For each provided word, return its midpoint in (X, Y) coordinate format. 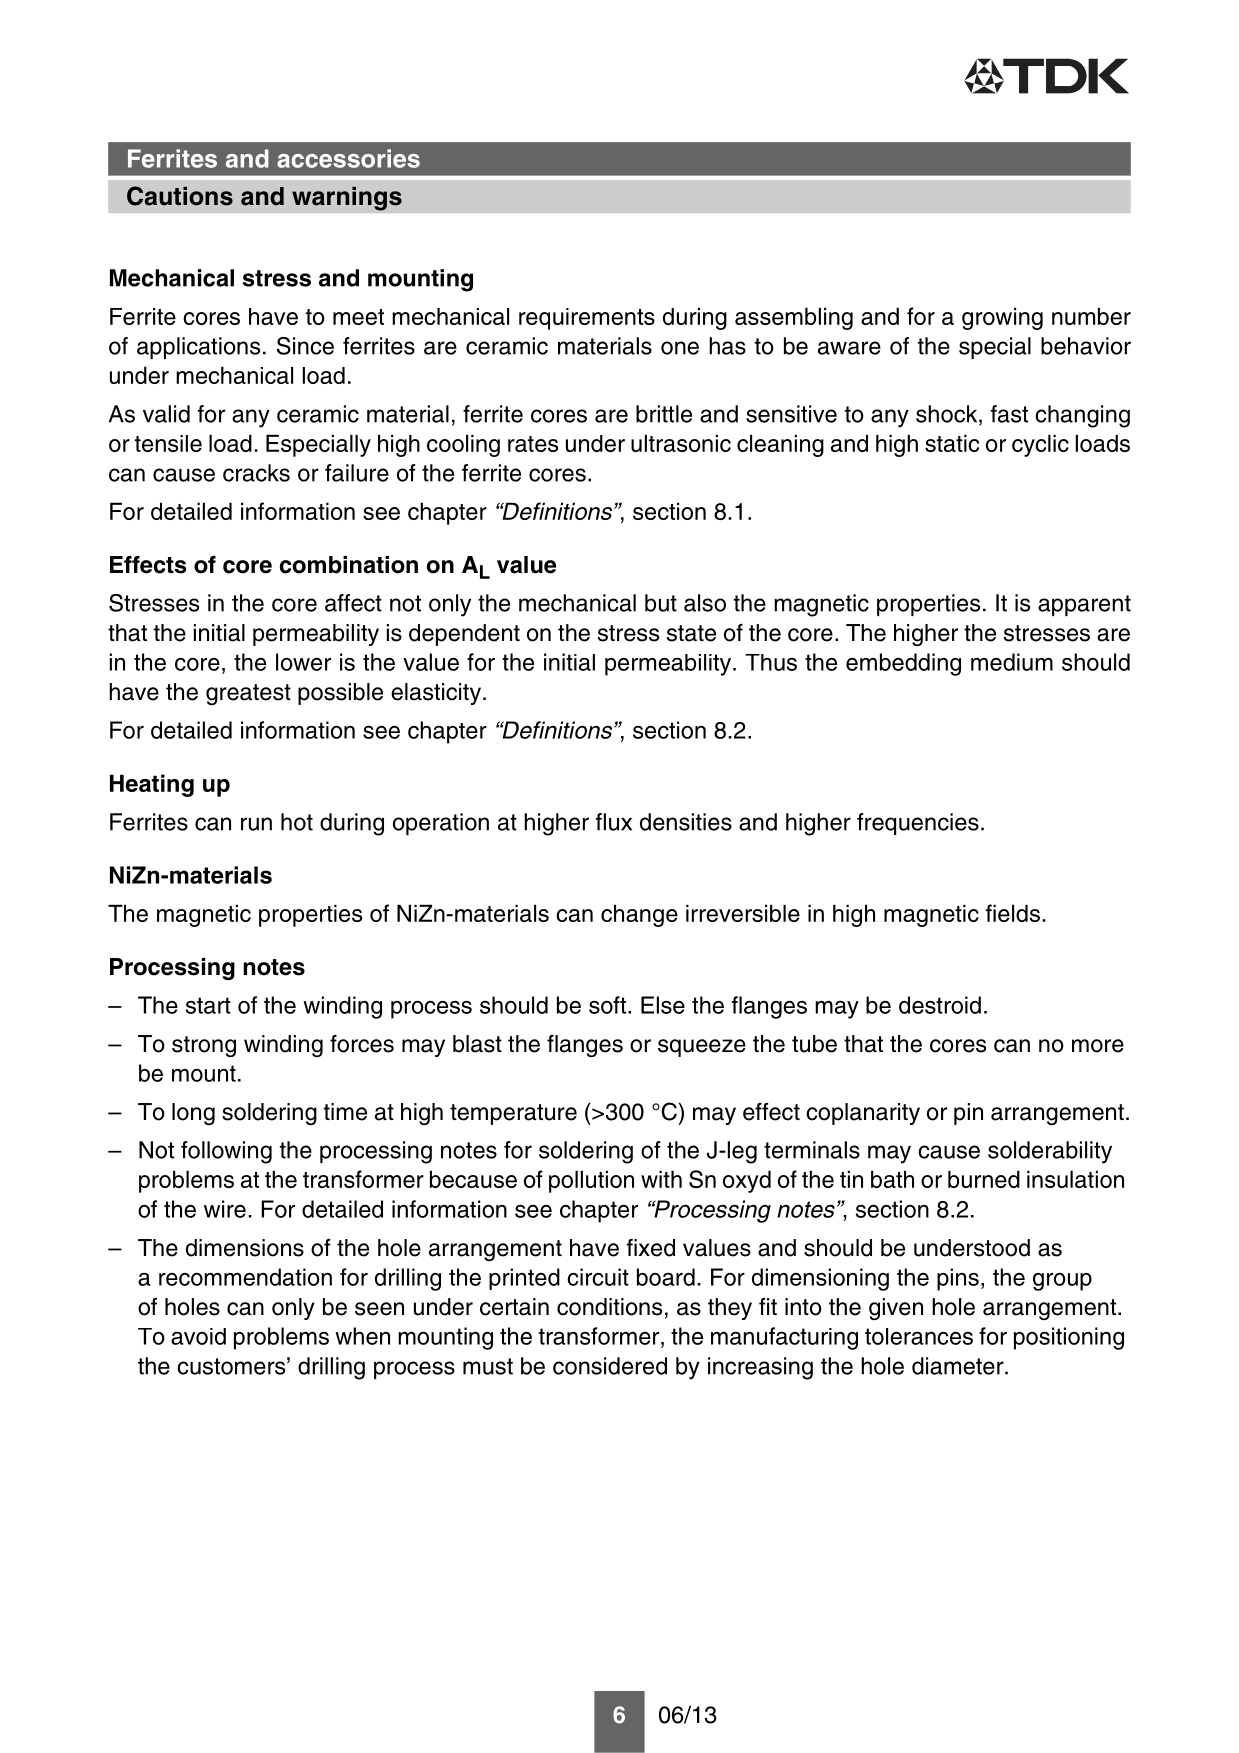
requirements (587, 319)
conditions (609, 1307)
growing (1002, 318)
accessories (348, 158)
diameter (959, 1366)
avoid (198, 1336)
